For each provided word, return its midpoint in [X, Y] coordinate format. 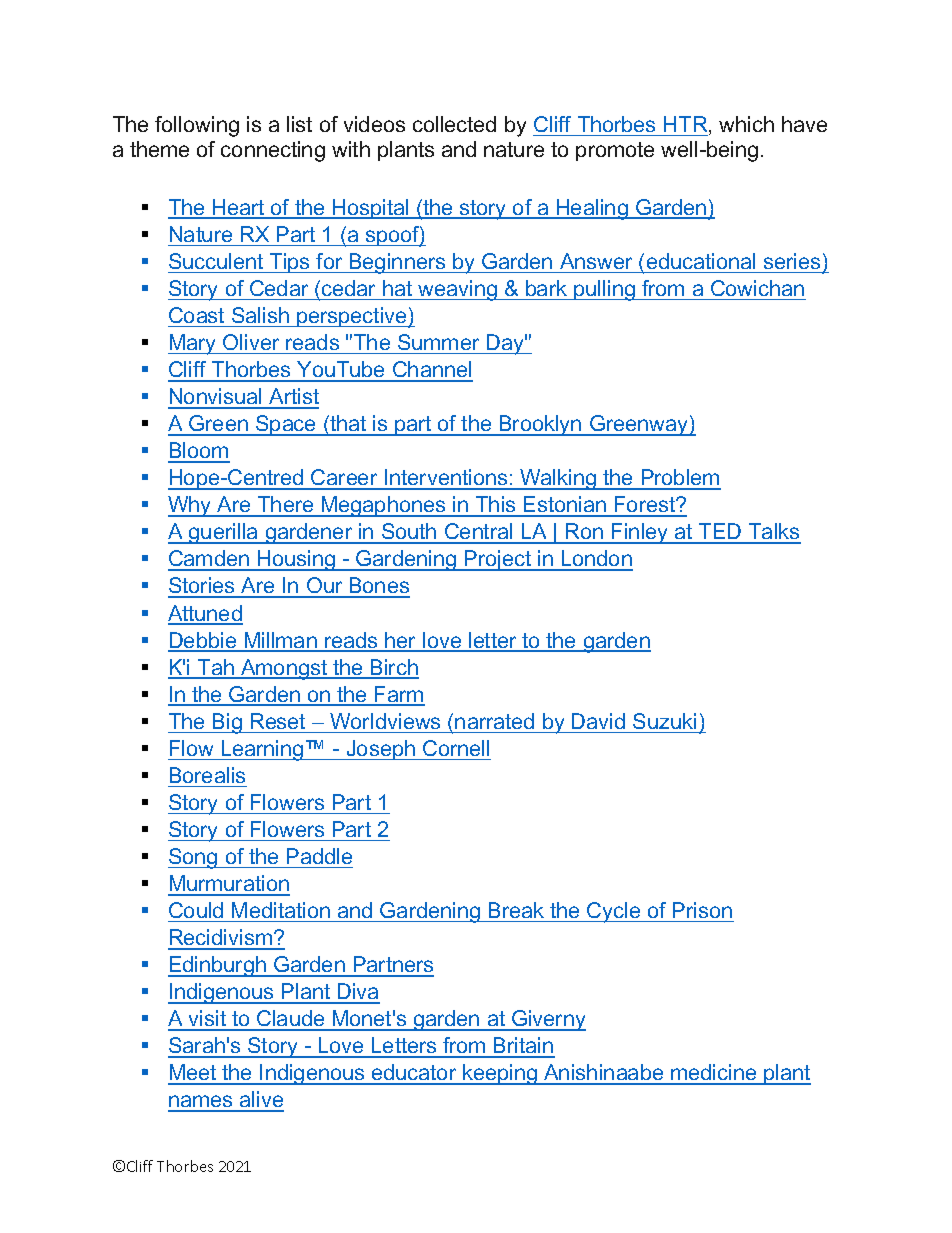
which [746, 124]
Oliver [251, 342]
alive [261, 1101]
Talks [774, 533]
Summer [438, 342]
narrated [494, 721]
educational [701, 261]
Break [516, 910]
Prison [702, 910]
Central [479, 533]
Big [227, 723]
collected [454, 124]
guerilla [223, 533]
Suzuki [664, 721]
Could [196, 910]
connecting [273, 151]
